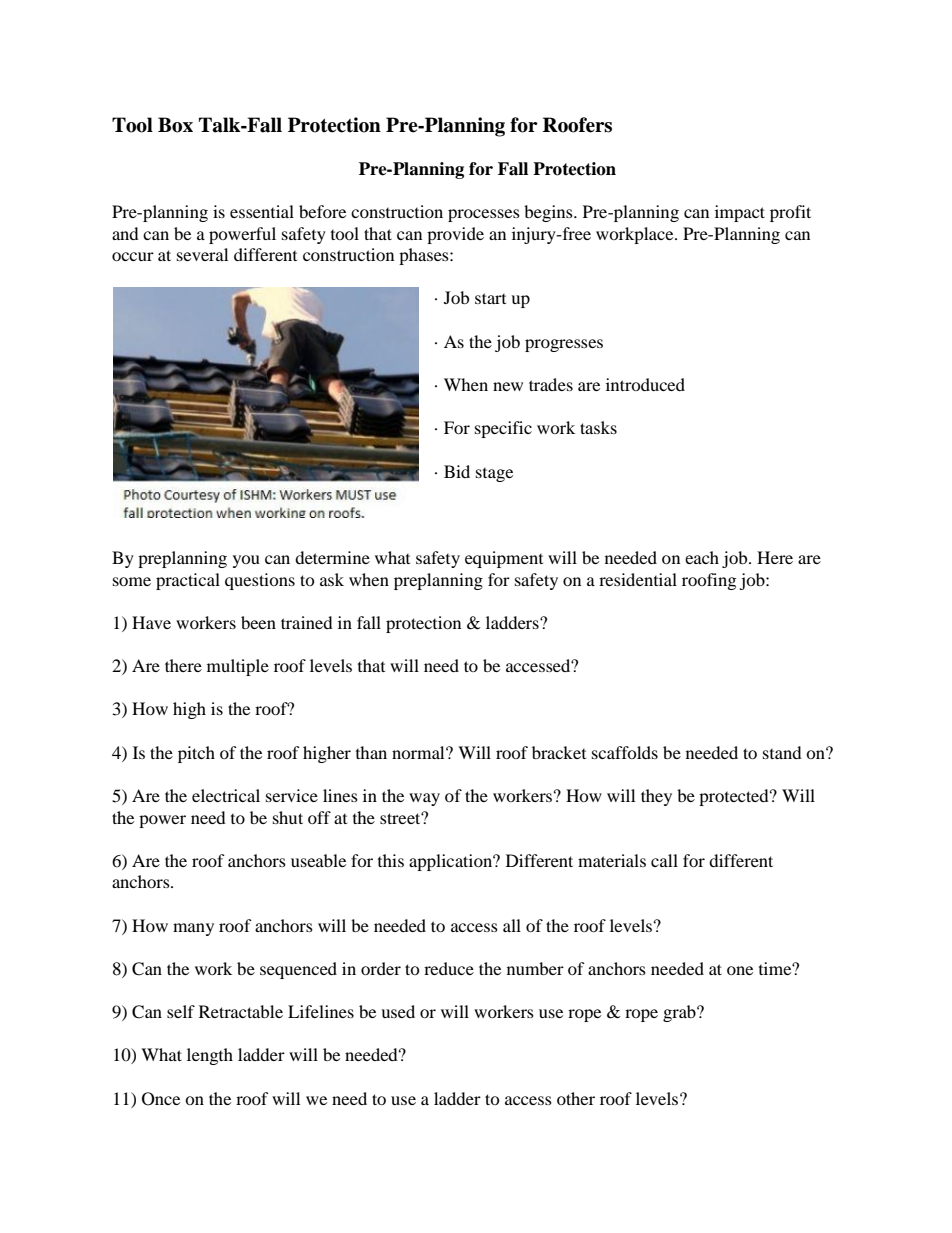 The image size is (952, 1233). I want to click on new, so click(508, 386).
